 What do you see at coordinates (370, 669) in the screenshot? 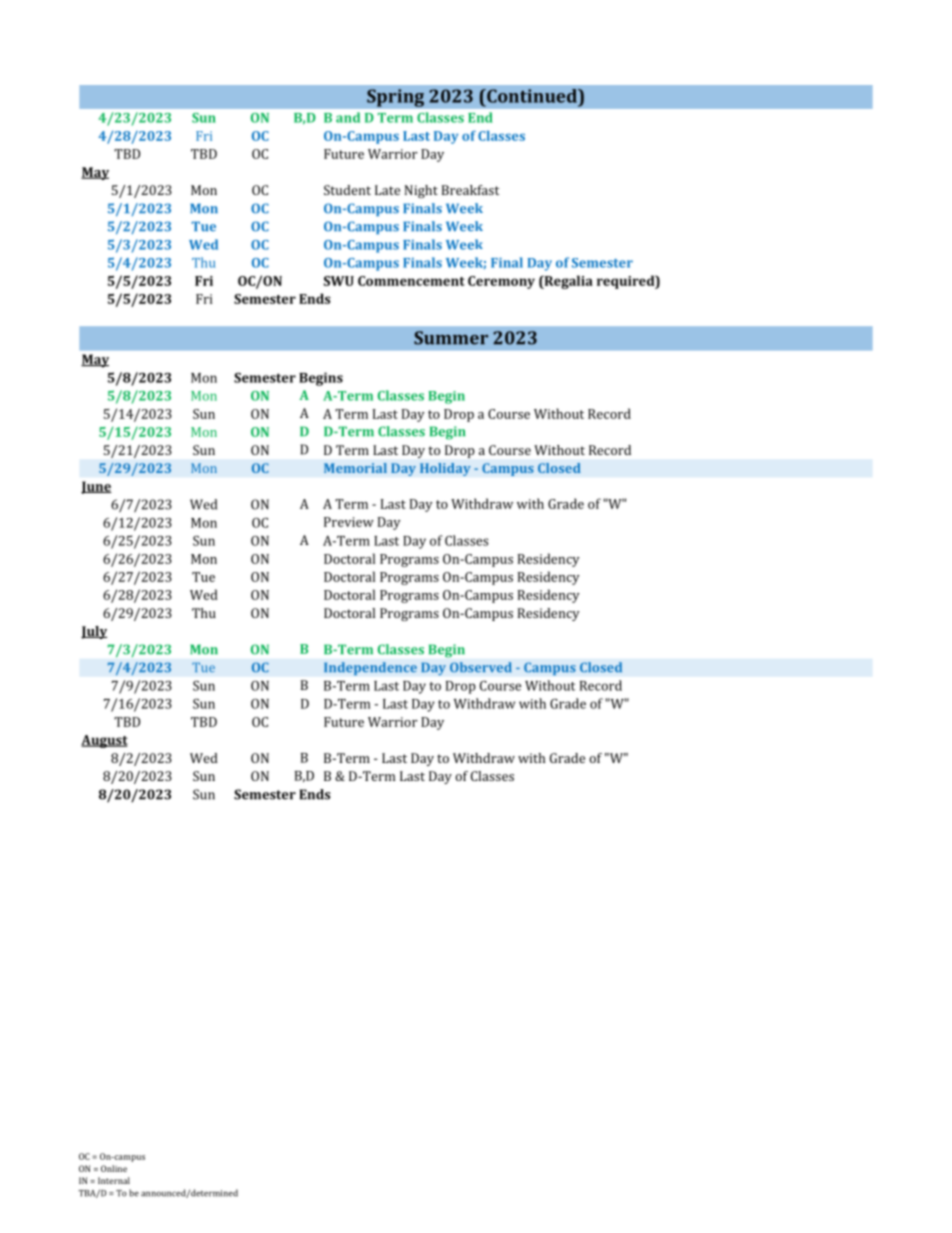
I see `Independence` at bounding box center [370, 669].
